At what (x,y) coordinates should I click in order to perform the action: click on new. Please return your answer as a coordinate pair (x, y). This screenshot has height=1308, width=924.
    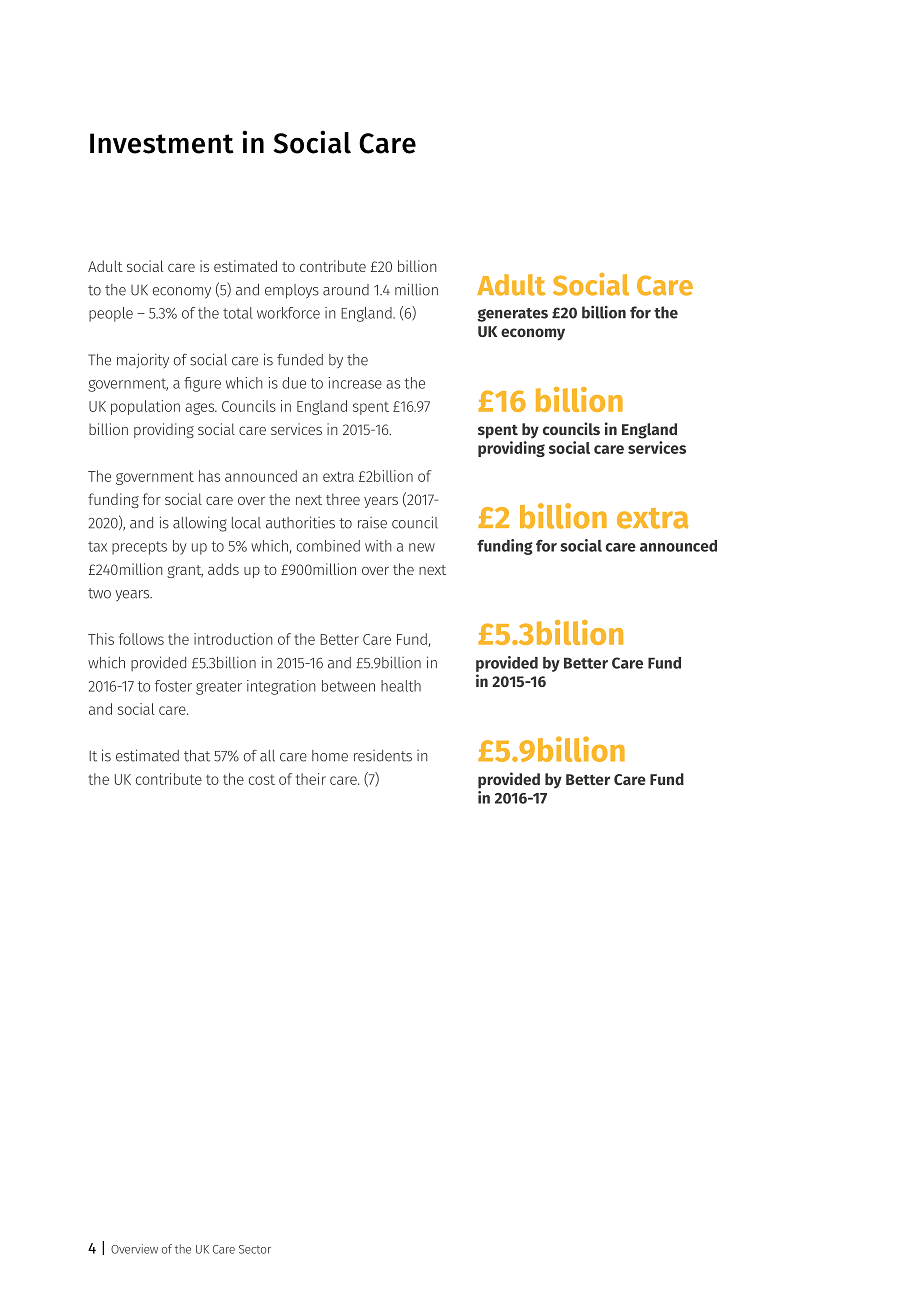
    Looking at the image, I should click on (422, 547).
